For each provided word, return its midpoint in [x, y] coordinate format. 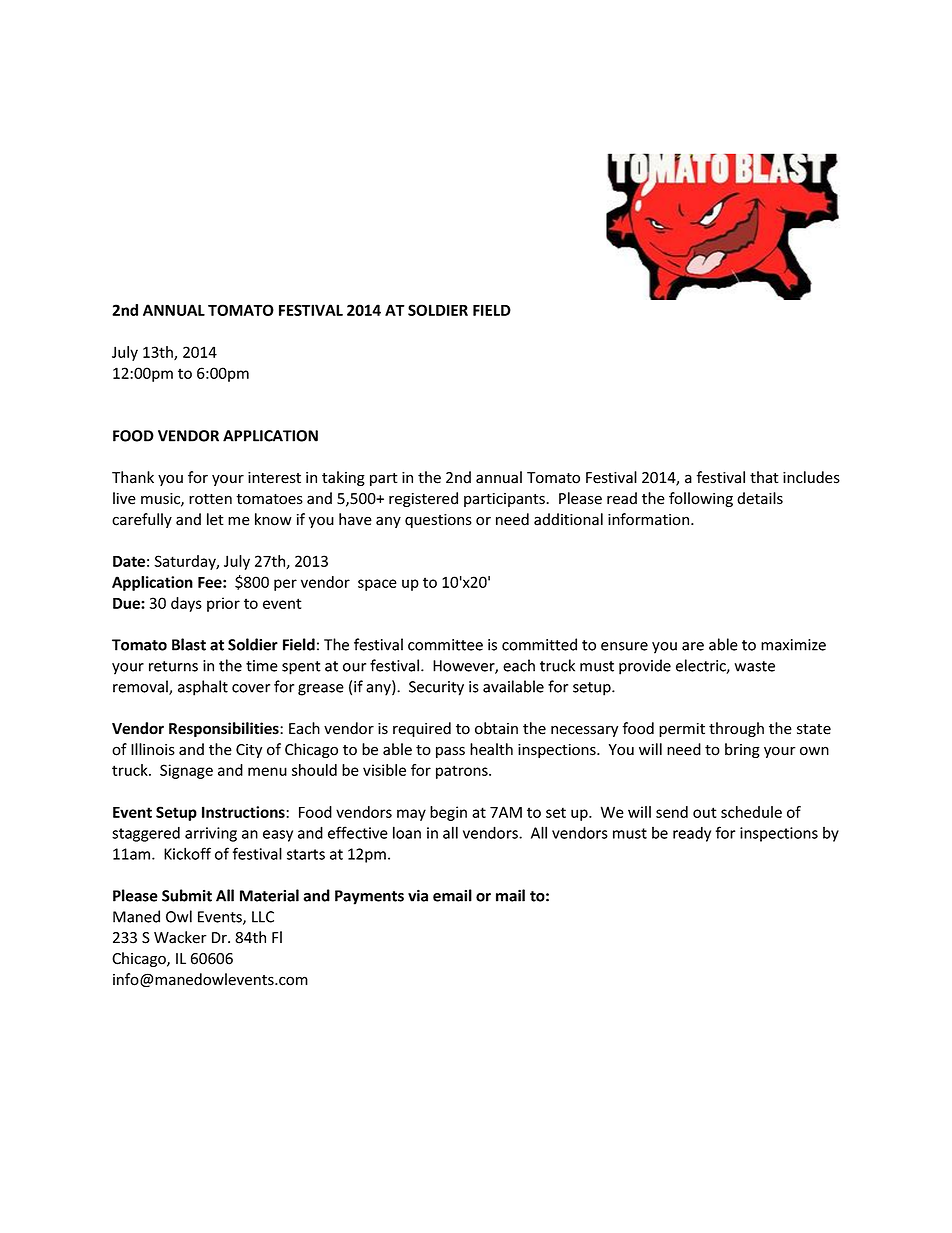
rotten [210, 499]
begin [448, 813]
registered [423, 499]
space [377, 585]
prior [223, 604]
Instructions [244, 812]
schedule [751, 812]
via [418, 895]
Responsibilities [225, 729]
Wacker [180, 937]
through [736, 729]
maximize [793, 645]
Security [436, 688]
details [760, 498]
